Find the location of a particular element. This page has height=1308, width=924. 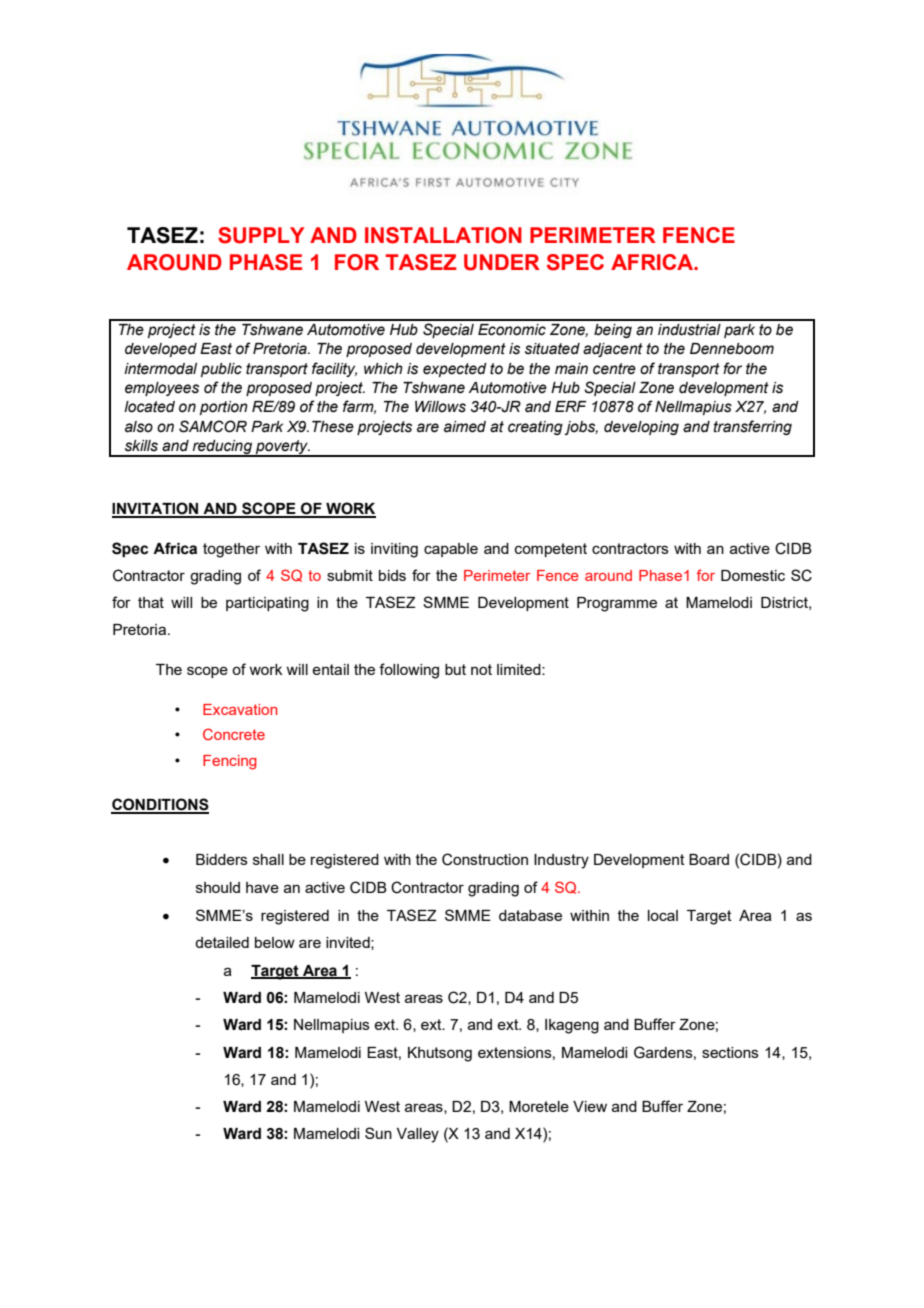

SUPPLY is located at coordinates (261, 235).
